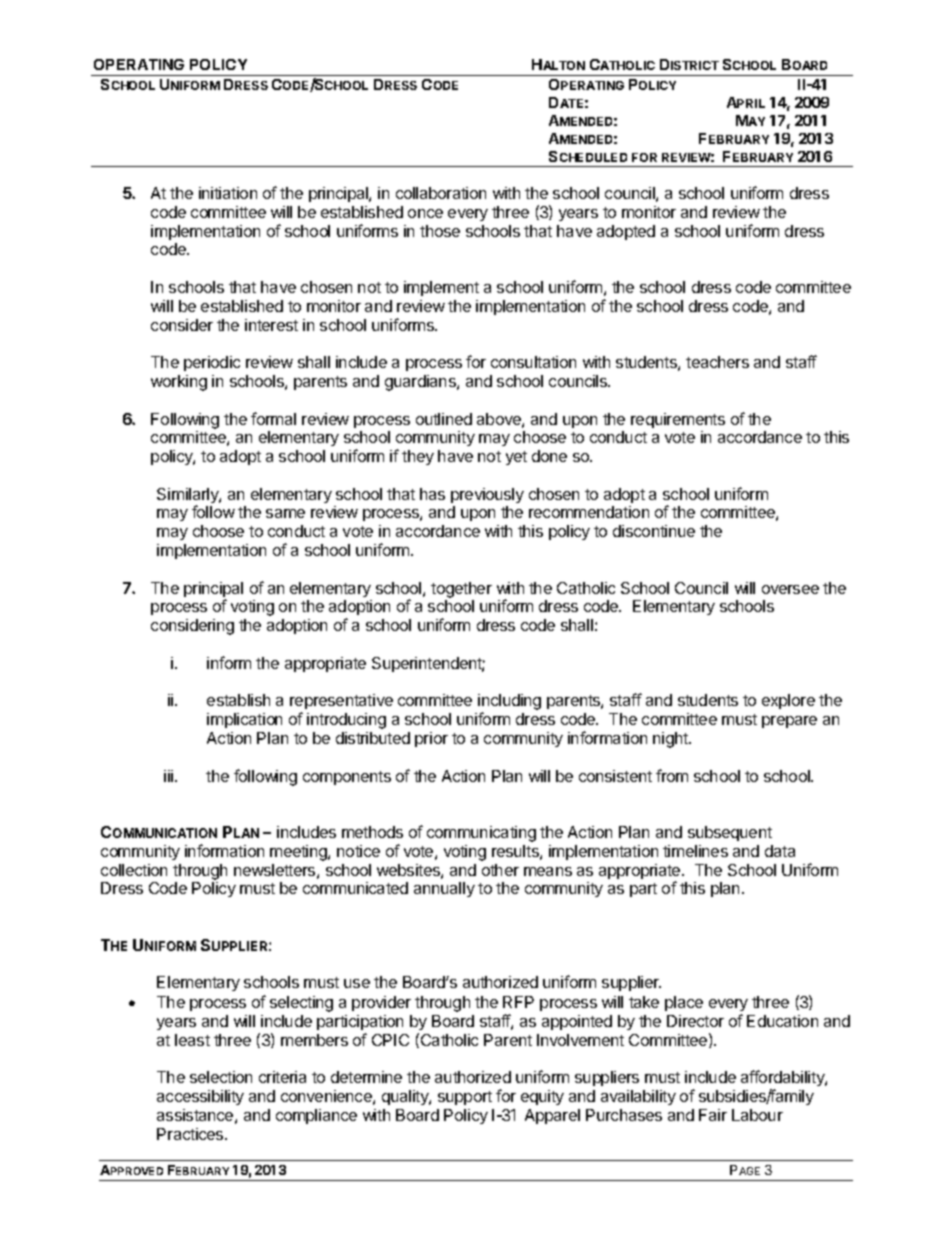 The image size is (952, 1233). What do you see at coordinates (200, 1097) in the document?
I see `accessibility` at bounding box center [200, 1097].
